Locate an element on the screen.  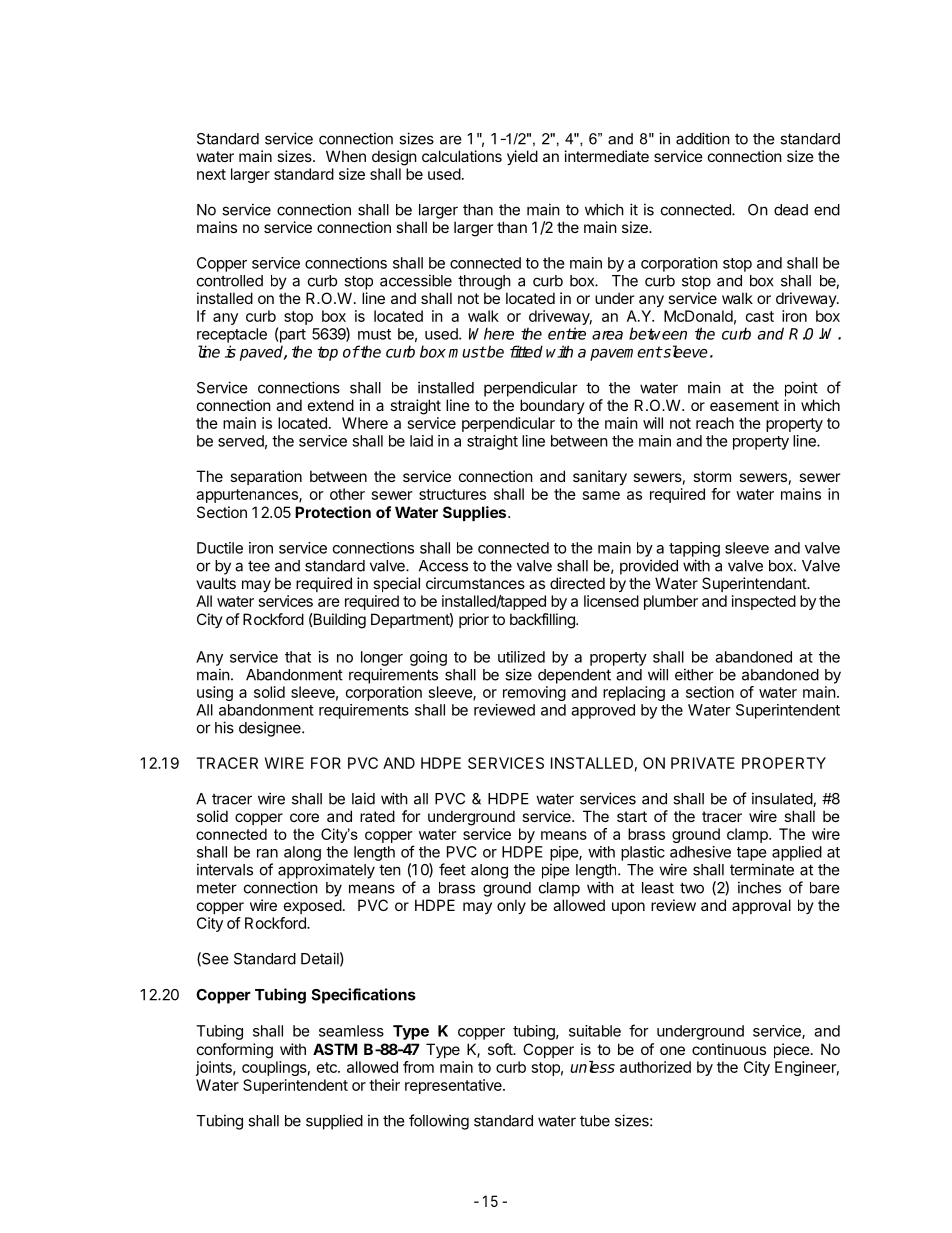
yield is located at coordinates (522, 157).
